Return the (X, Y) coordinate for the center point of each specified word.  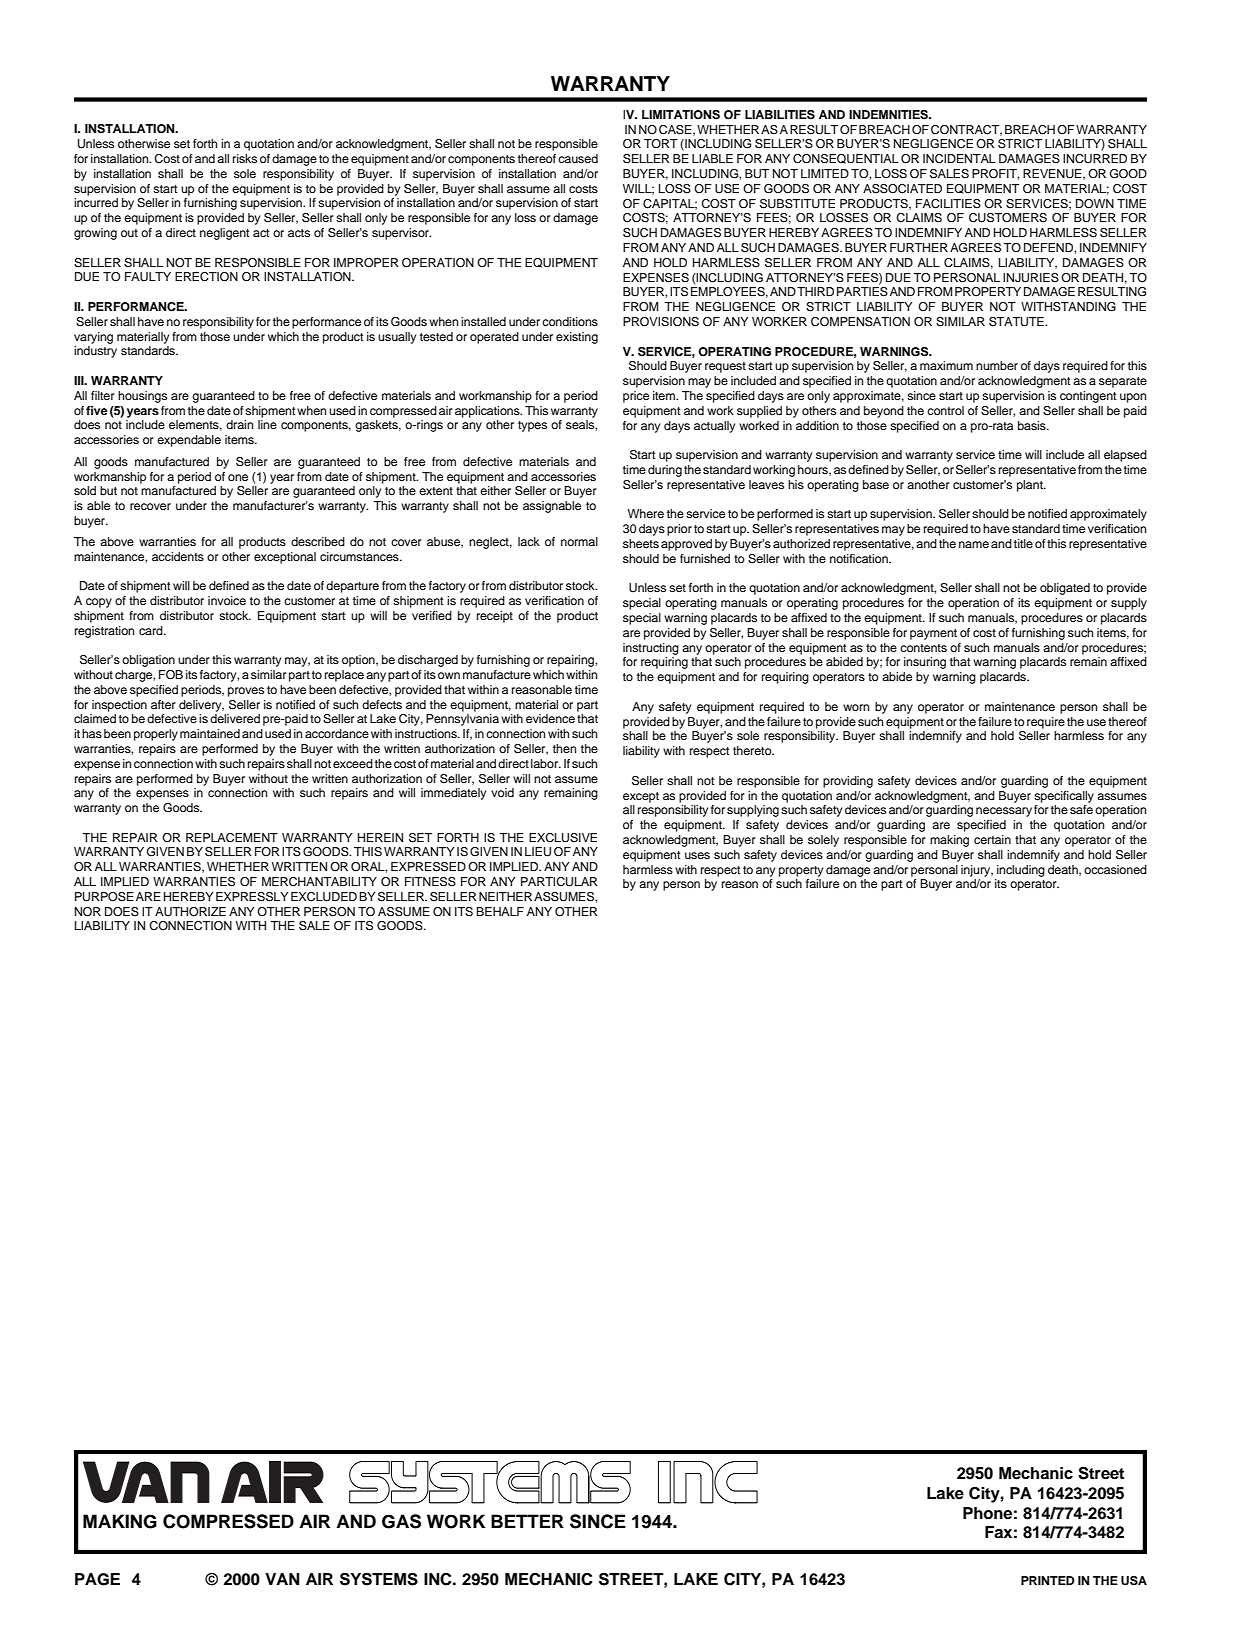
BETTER (527, 1521)
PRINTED (1048, 1580)
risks (245, 158)
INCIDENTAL (959, 159)
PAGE (97, 1579)
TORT (661, 143)
